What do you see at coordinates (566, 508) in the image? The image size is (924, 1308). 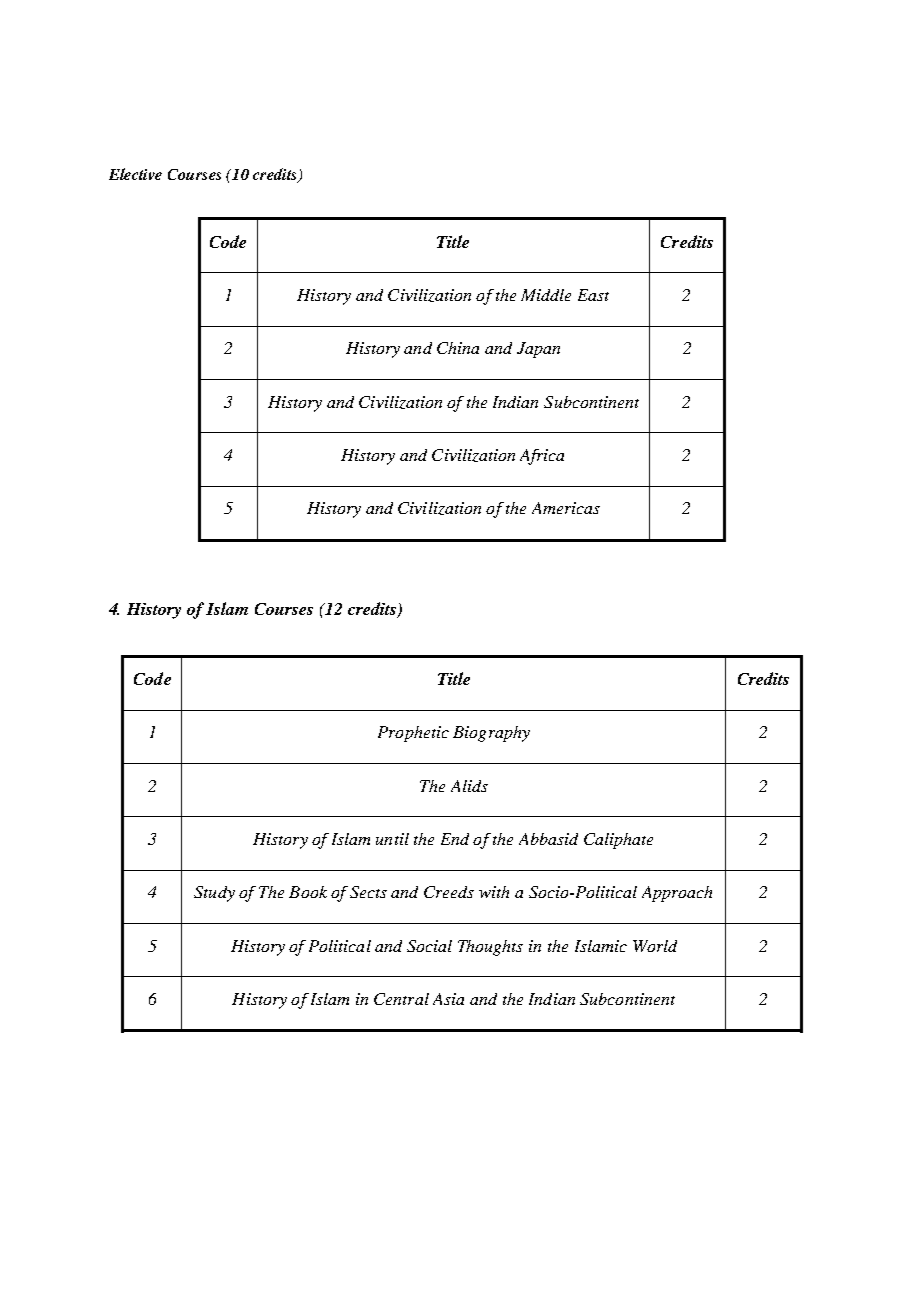 I see `Americas` at bounding box center [566, 508].
